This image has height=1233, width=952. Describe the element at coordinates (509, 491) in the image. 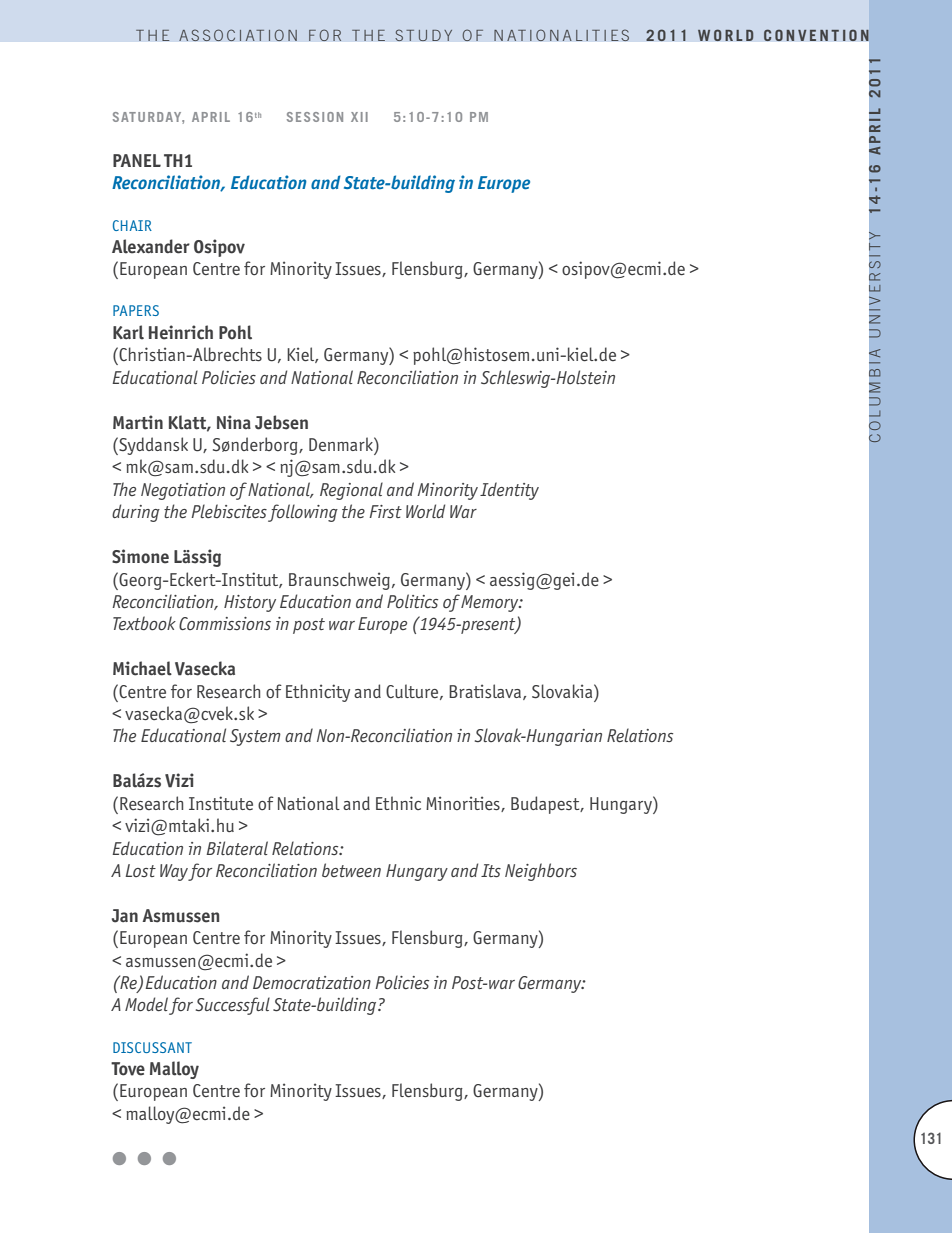

I see `Identity` at that location.
